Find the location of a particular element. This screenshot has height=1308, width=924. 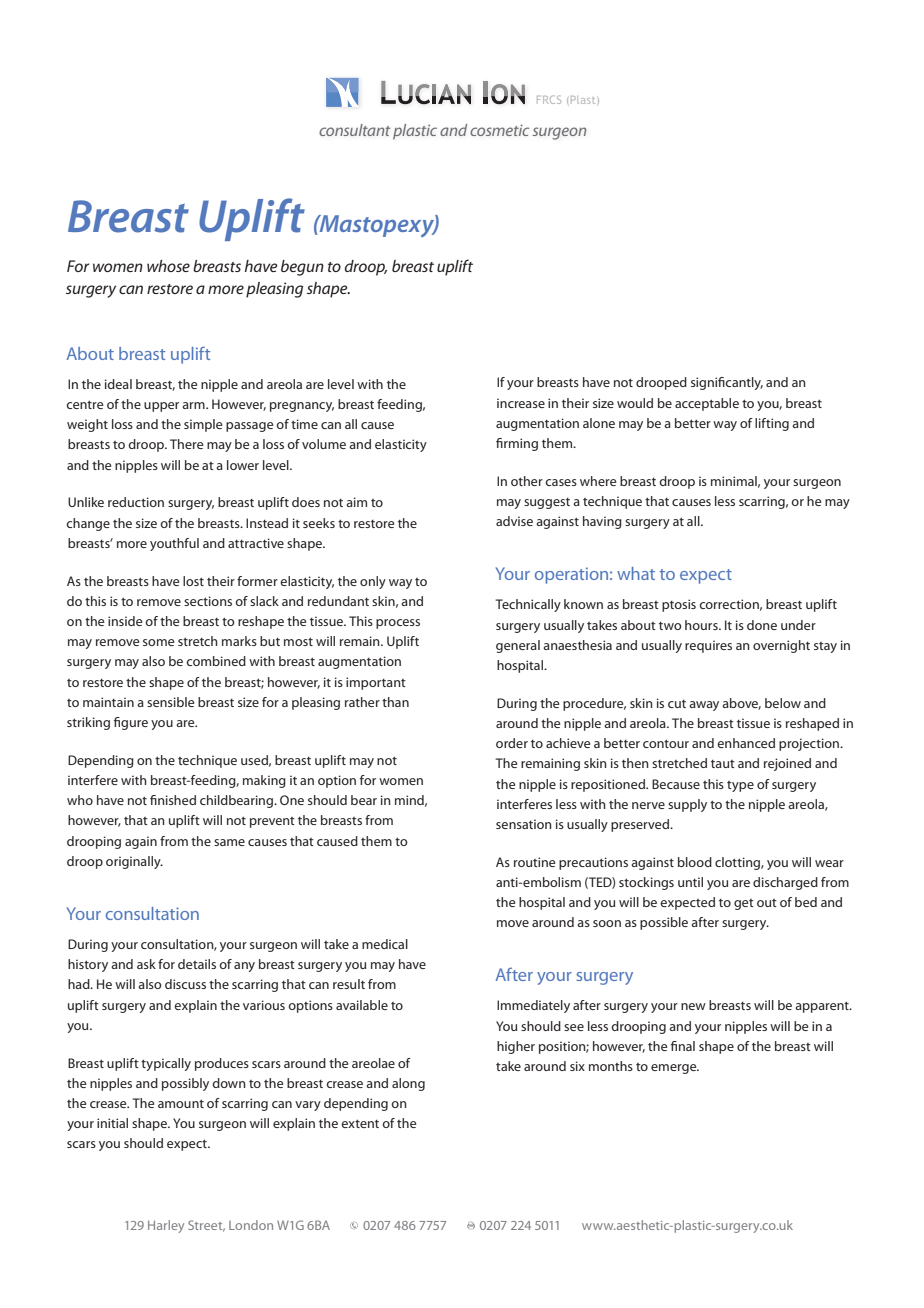

lost is located at coordinates (193, 581).
